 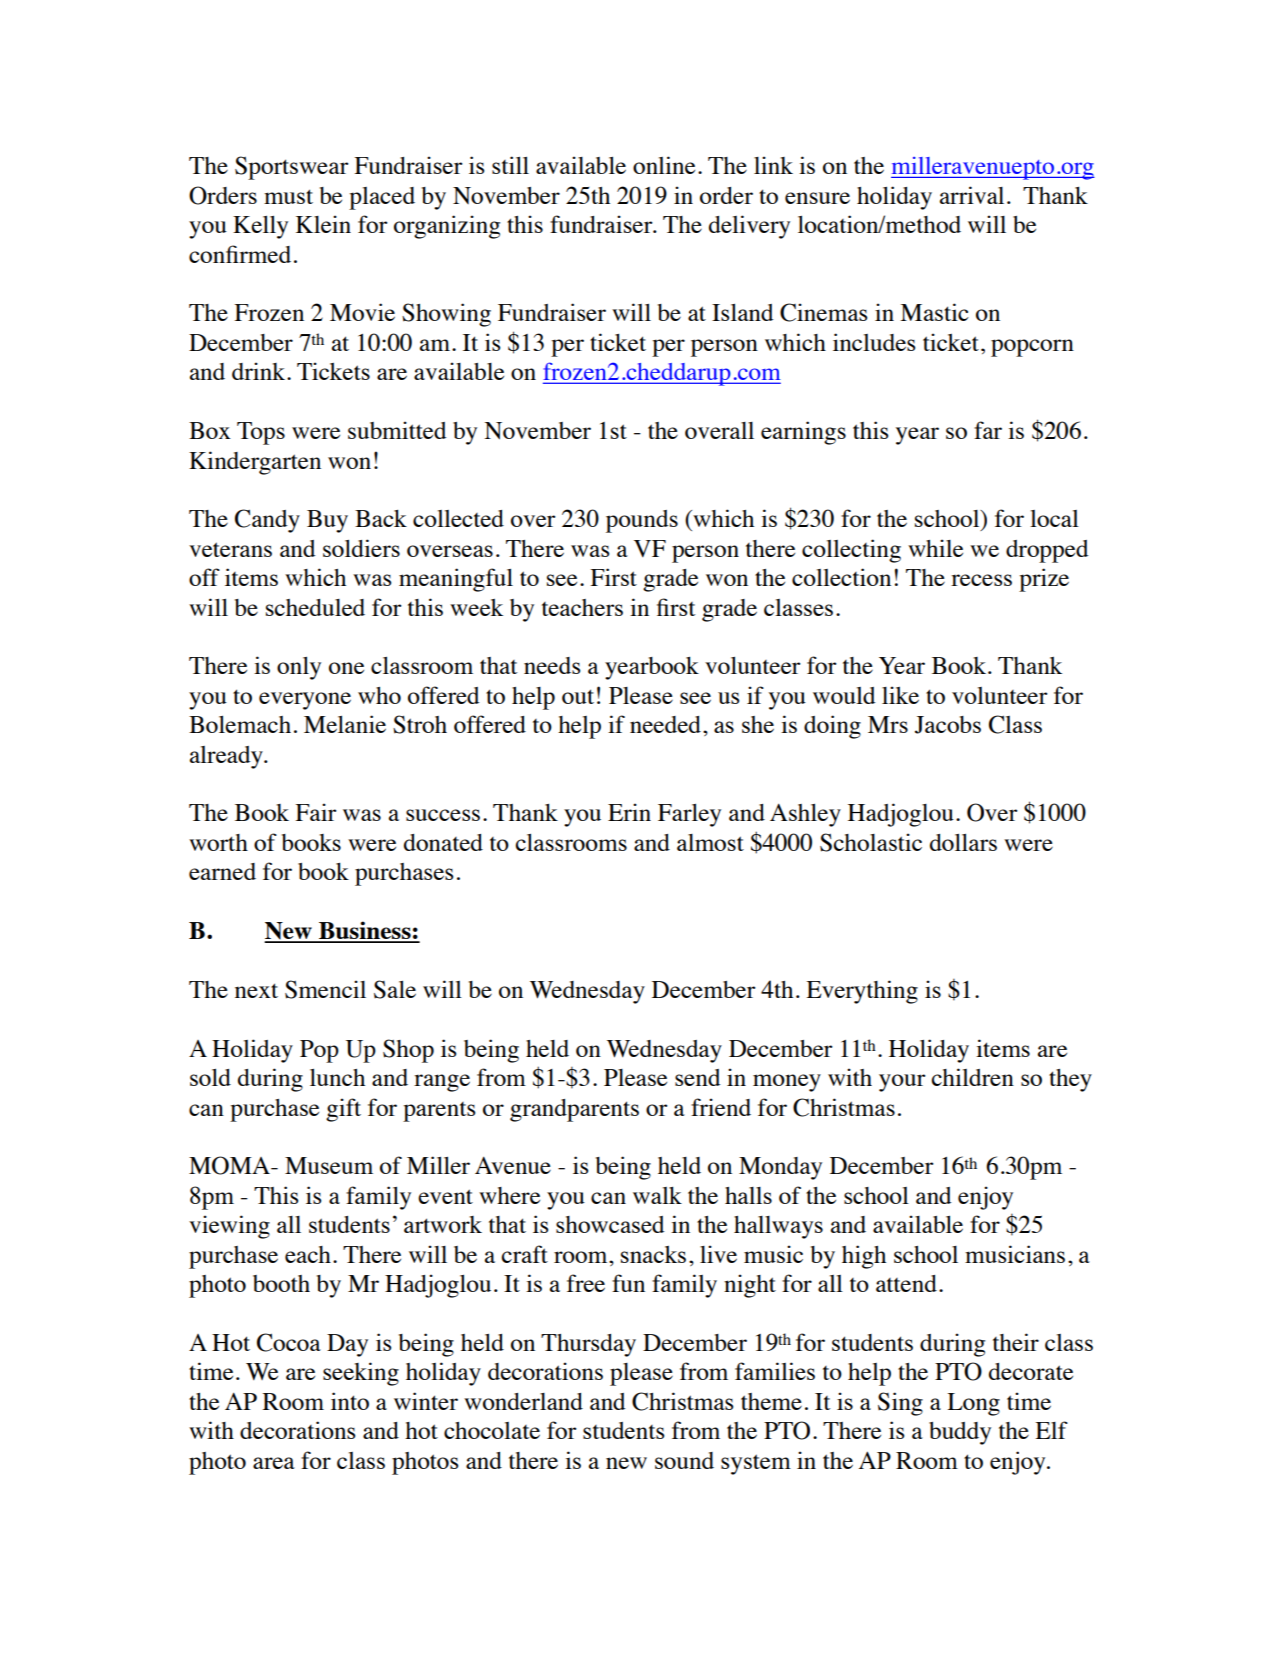 What do you see at coordinates (972, 1077) in the image?
I see `children` at bounding box center [972, 1077].
